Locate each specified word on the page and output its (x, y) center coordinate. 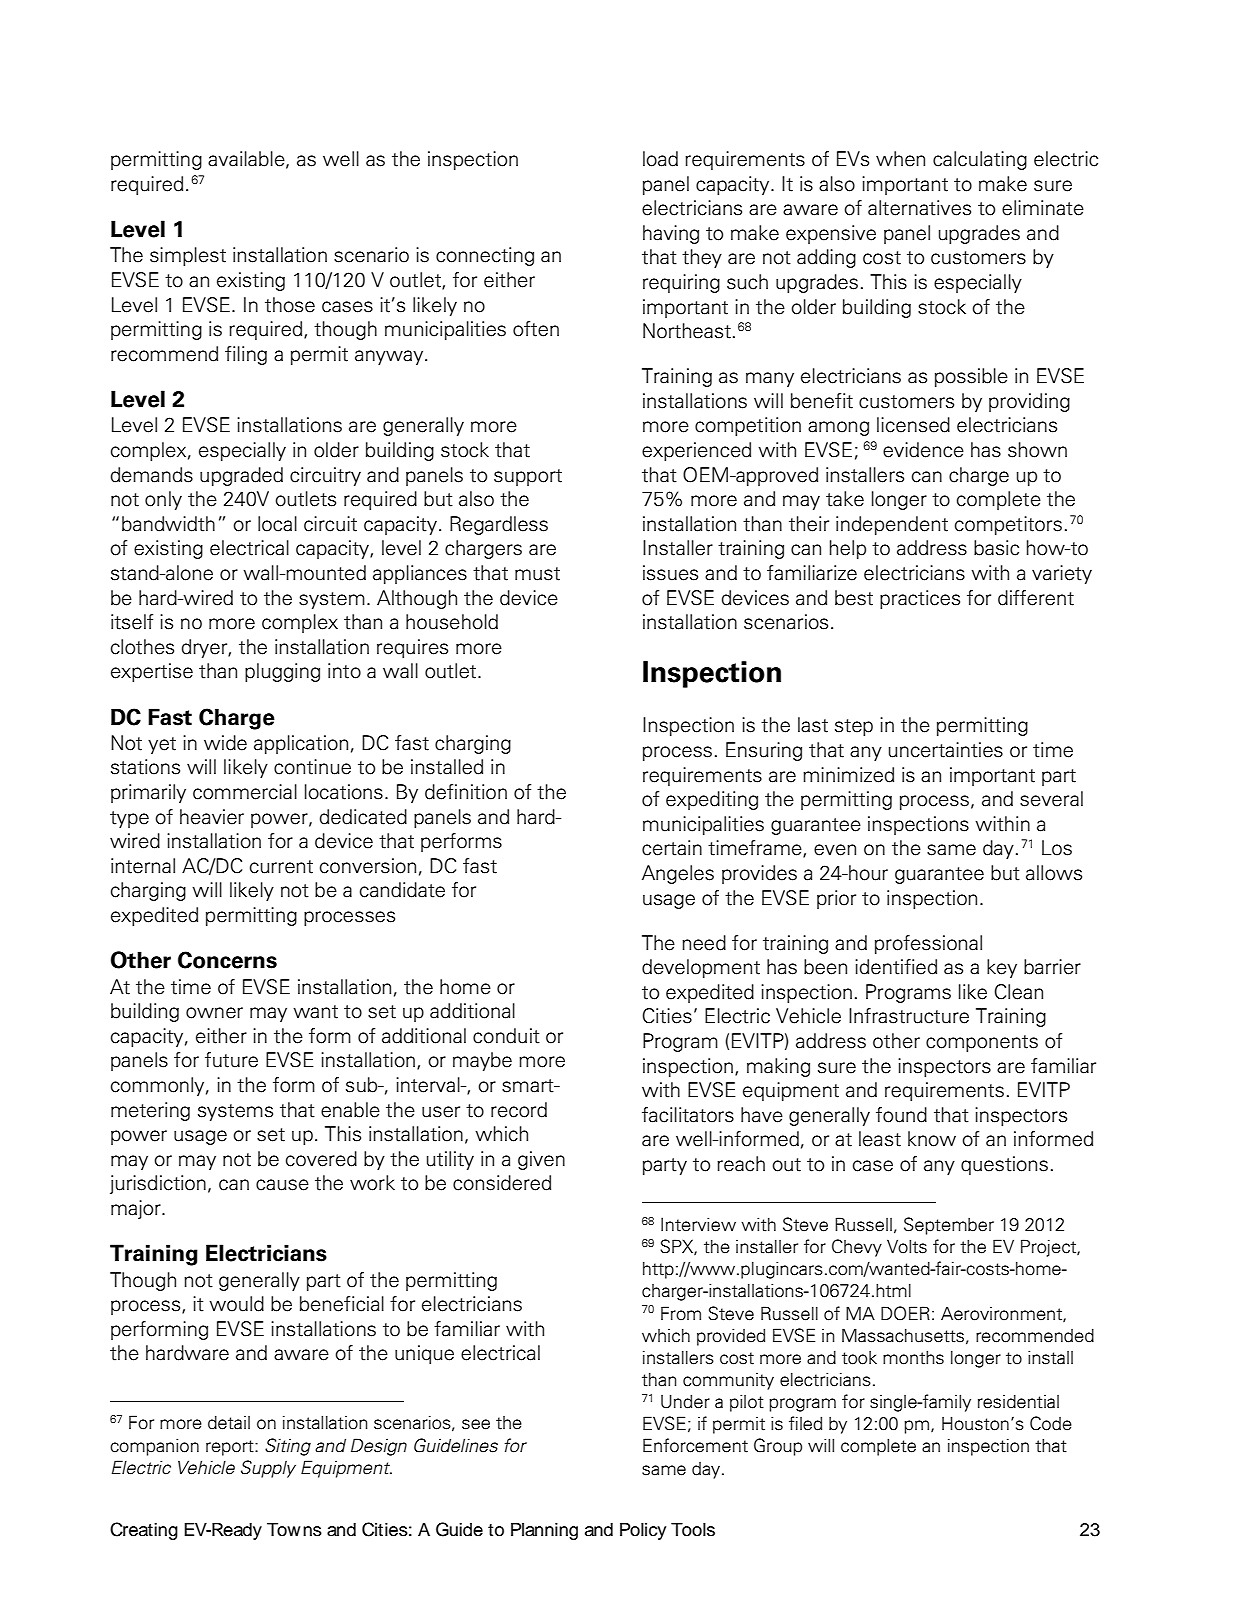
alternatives (919, 208)
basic (996, 548)
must (537, 574)
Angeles (678, 874)
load (660, 159)
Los (1057, 848)
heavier (212, 817)
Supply (268, 1469)
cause (282, 1185)
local (277, 524)
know (932, 1139)
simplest (188, 256)
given (541, 1160)
